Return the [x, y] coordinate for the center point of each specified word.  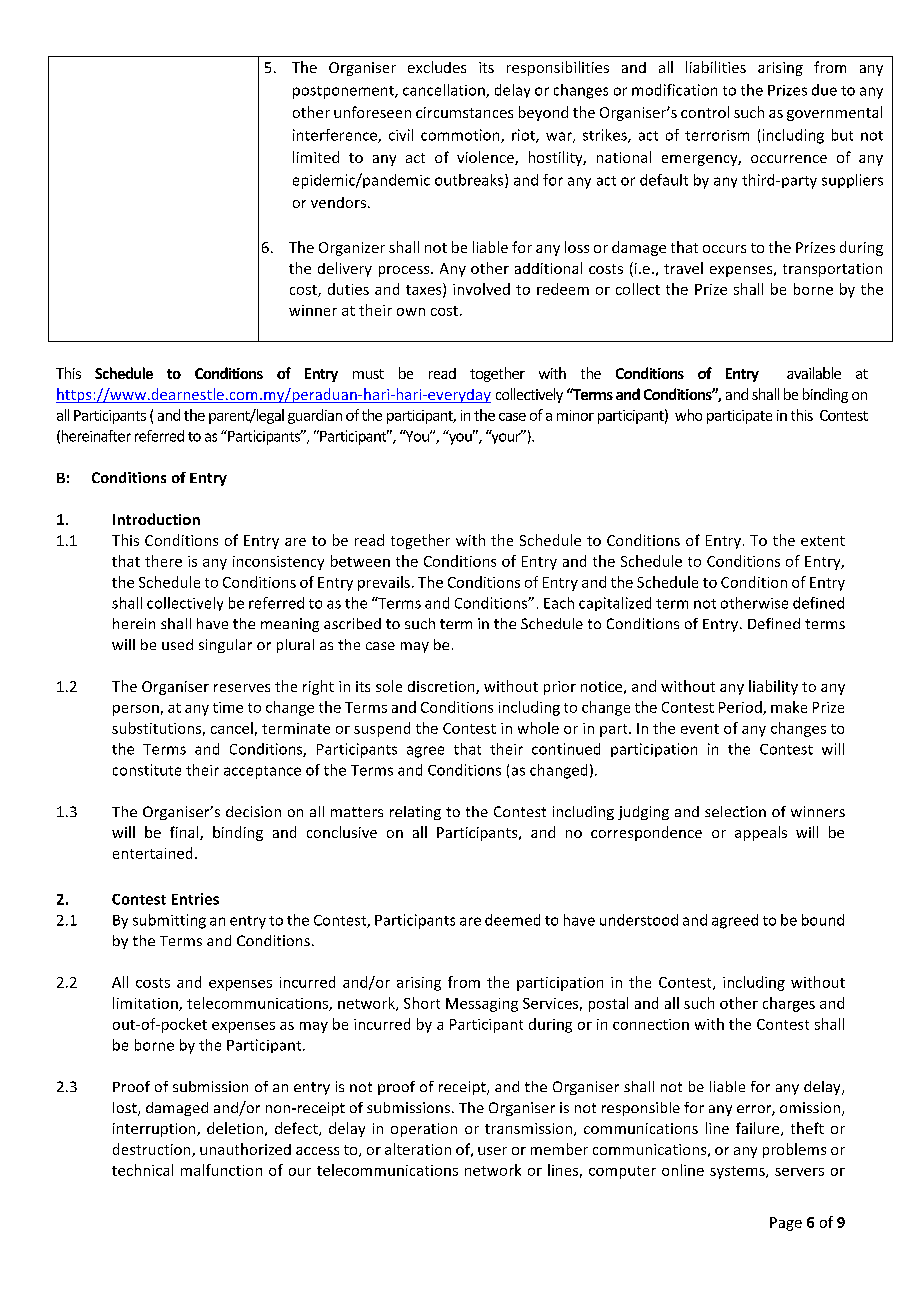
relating [415, 813]
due [824, 90]
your [506, 437]
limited [316, 157]
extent [823, 541]
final [185, 833]
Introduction [156, 519]
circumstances [464, 112]
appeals [761, 833]
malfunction [221, 1170]
